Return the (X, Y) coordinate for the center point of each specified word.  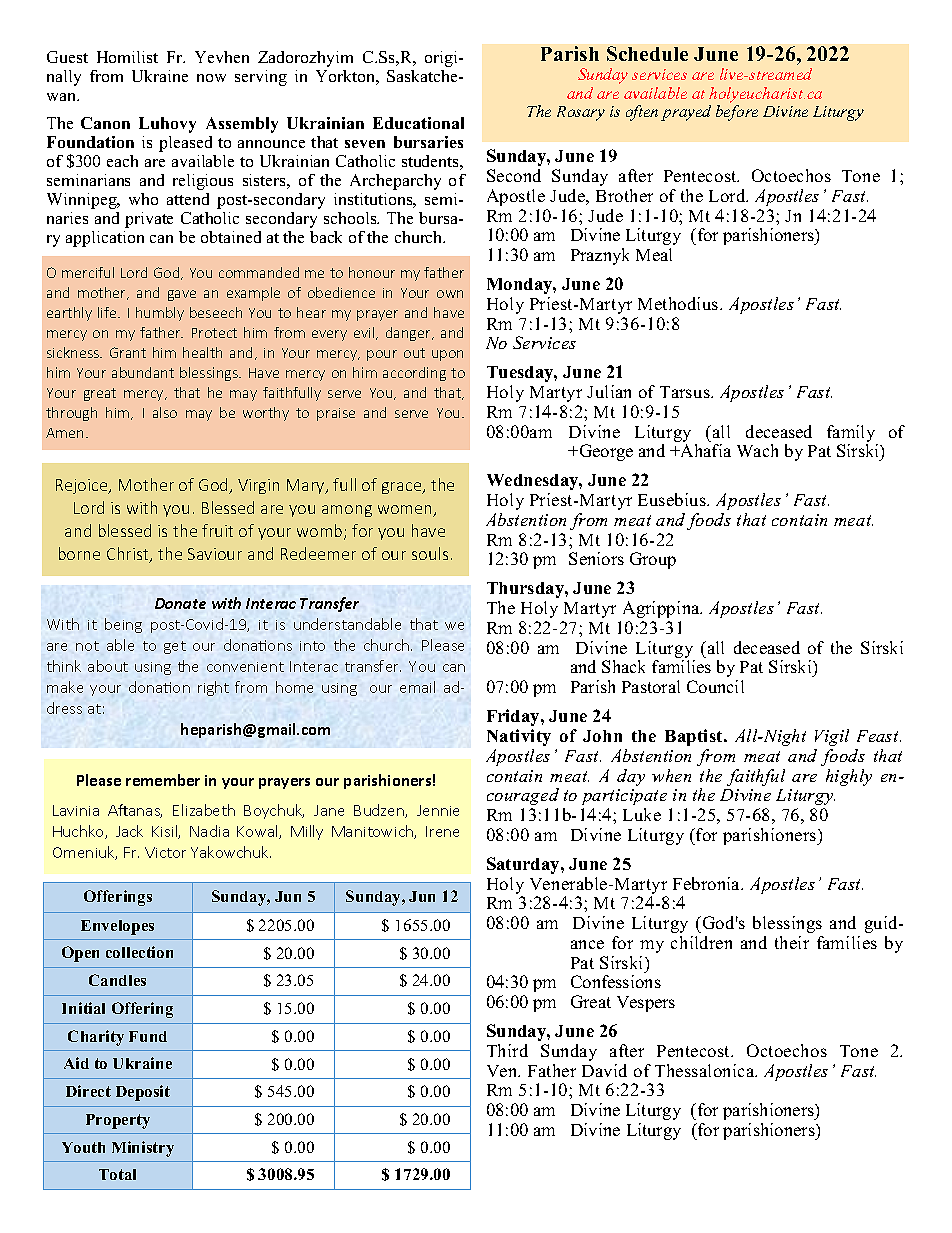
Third (507, 1050)
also (165, 412)
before (737, 113)
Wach (757, 450)
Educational (418, 123)
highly (849, 777)
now (211, 78)
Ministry (143, 1149)
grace (403, 488)
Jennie (438, 810)
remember (163, 780)
